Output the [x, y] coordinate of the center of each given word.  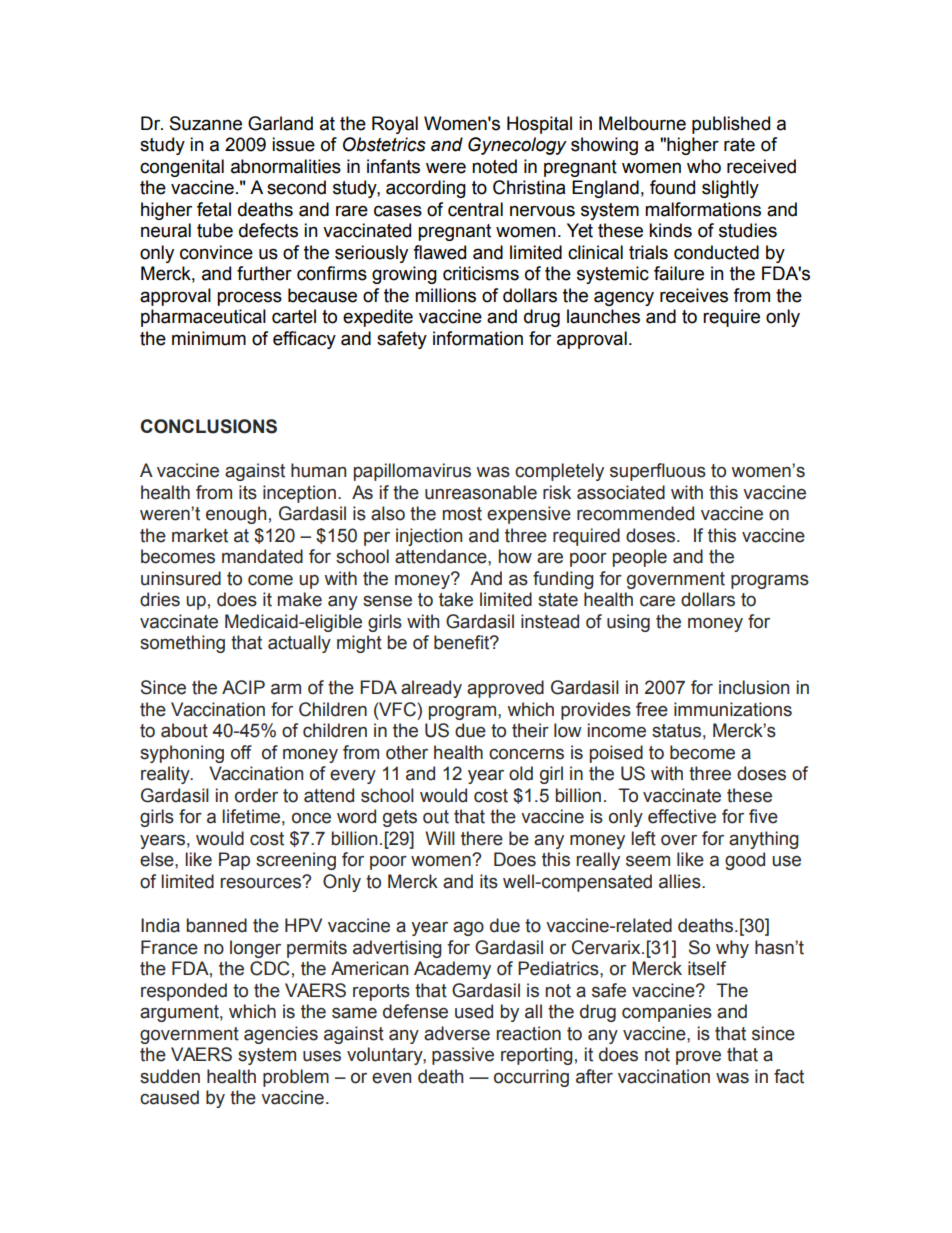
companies [667, 1013]
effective [682, 816]
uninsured [181, 578]
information [478, 338]
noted [494, 166]
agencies [281, 1035]
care [657, 601]
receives [694, 295]
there [482, 838]
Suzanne [206, 123]
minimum [209, 338]
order [256, 795]
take [456, 599]
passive [463, 1056]
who [704, 166]
